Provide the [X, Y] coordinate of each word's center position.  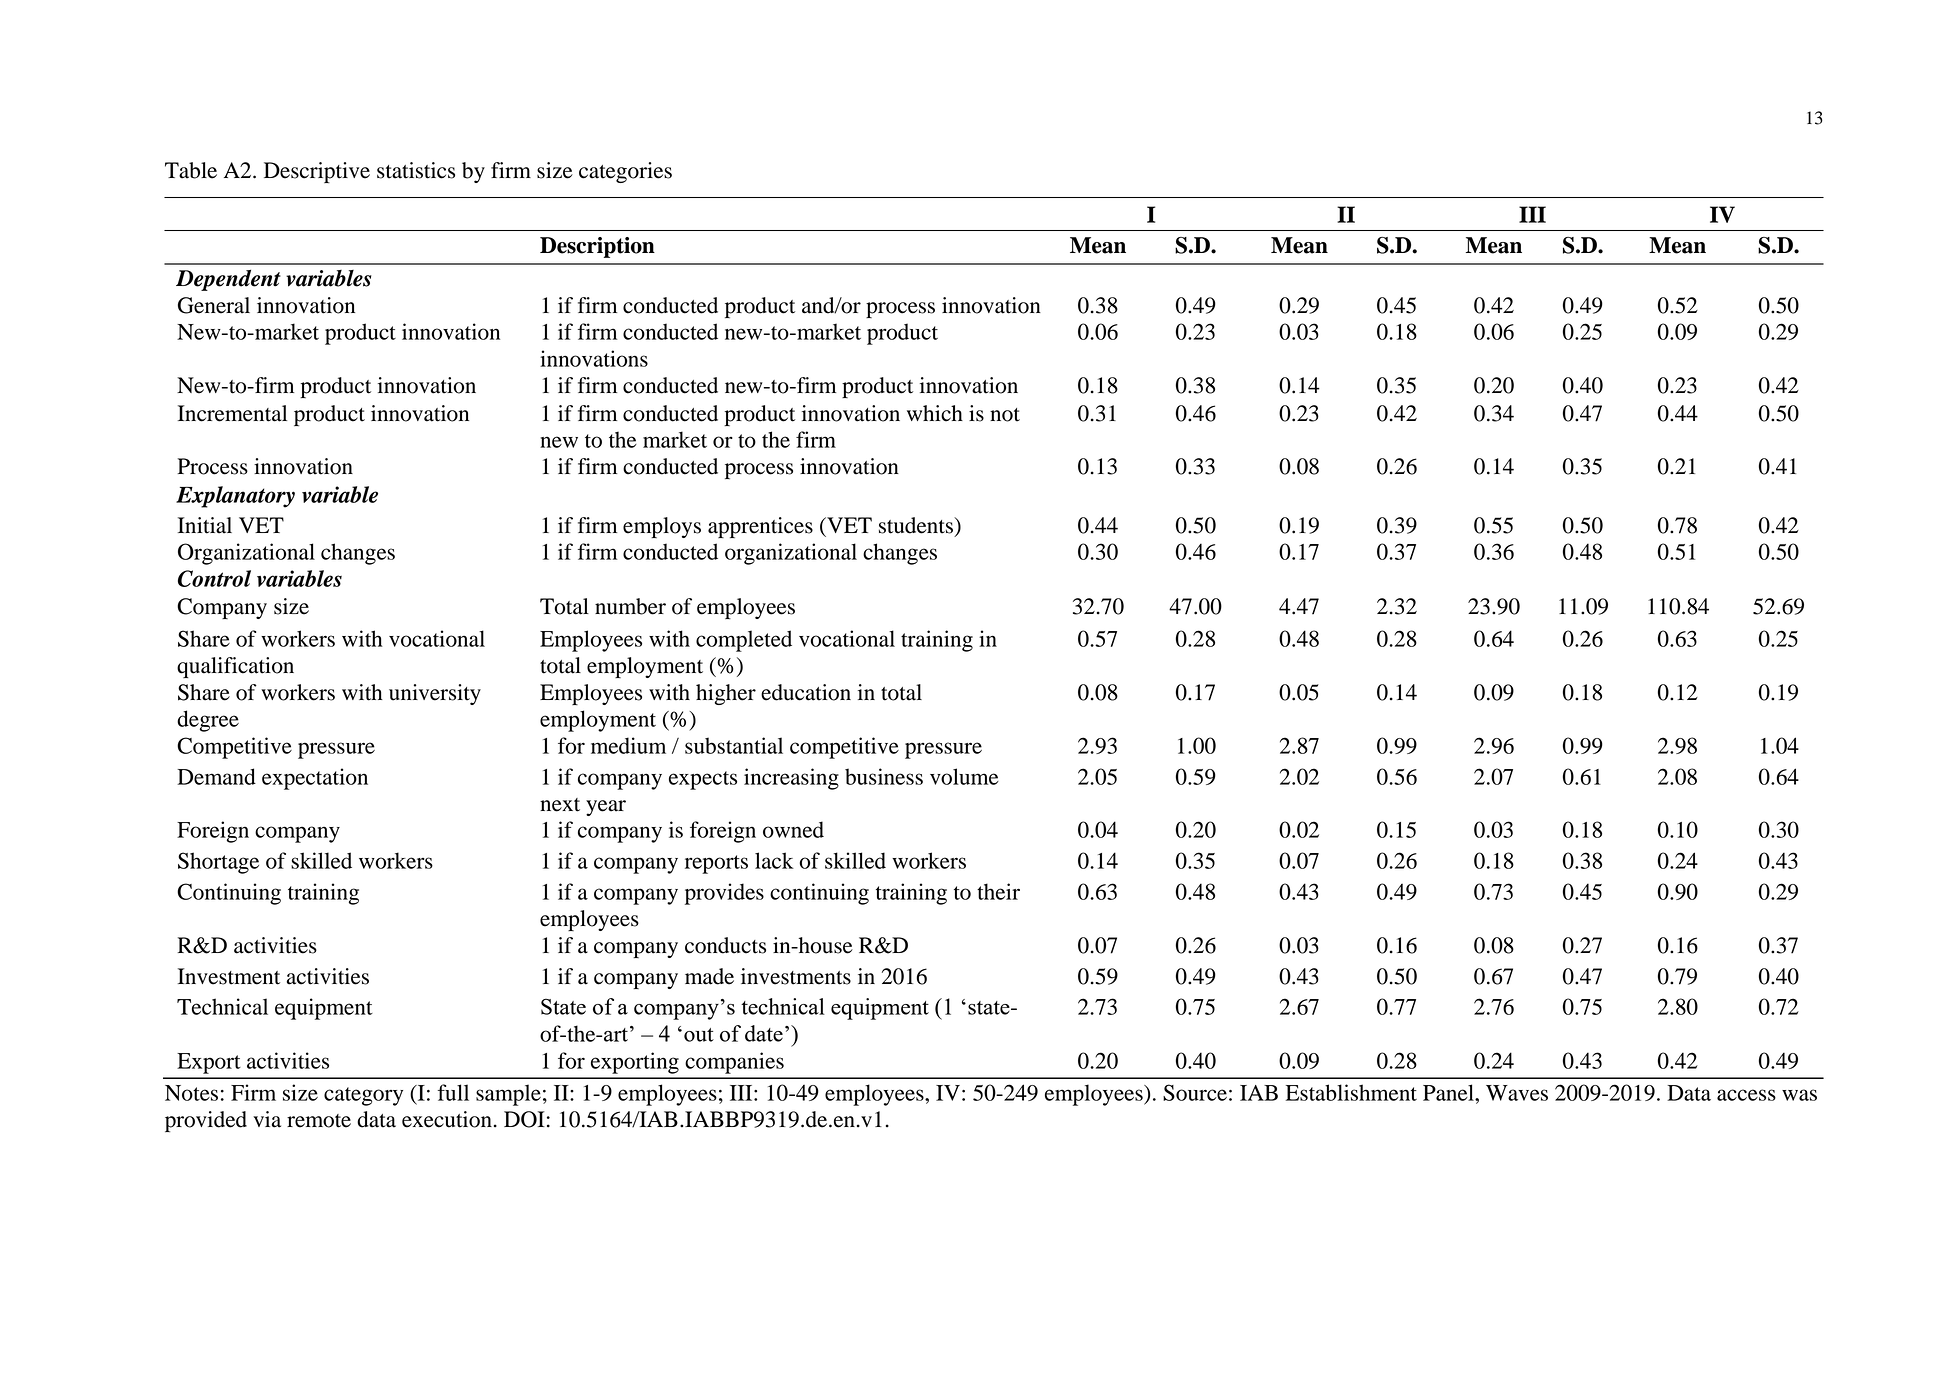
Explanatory [235, 497]
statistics [416, 170]
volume [964, 776]
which [935, 413]
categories [625, 172]
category [363, 1096]
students [917, 525]
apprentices [760, 527]
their [998, 891]
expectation [315, 779]
